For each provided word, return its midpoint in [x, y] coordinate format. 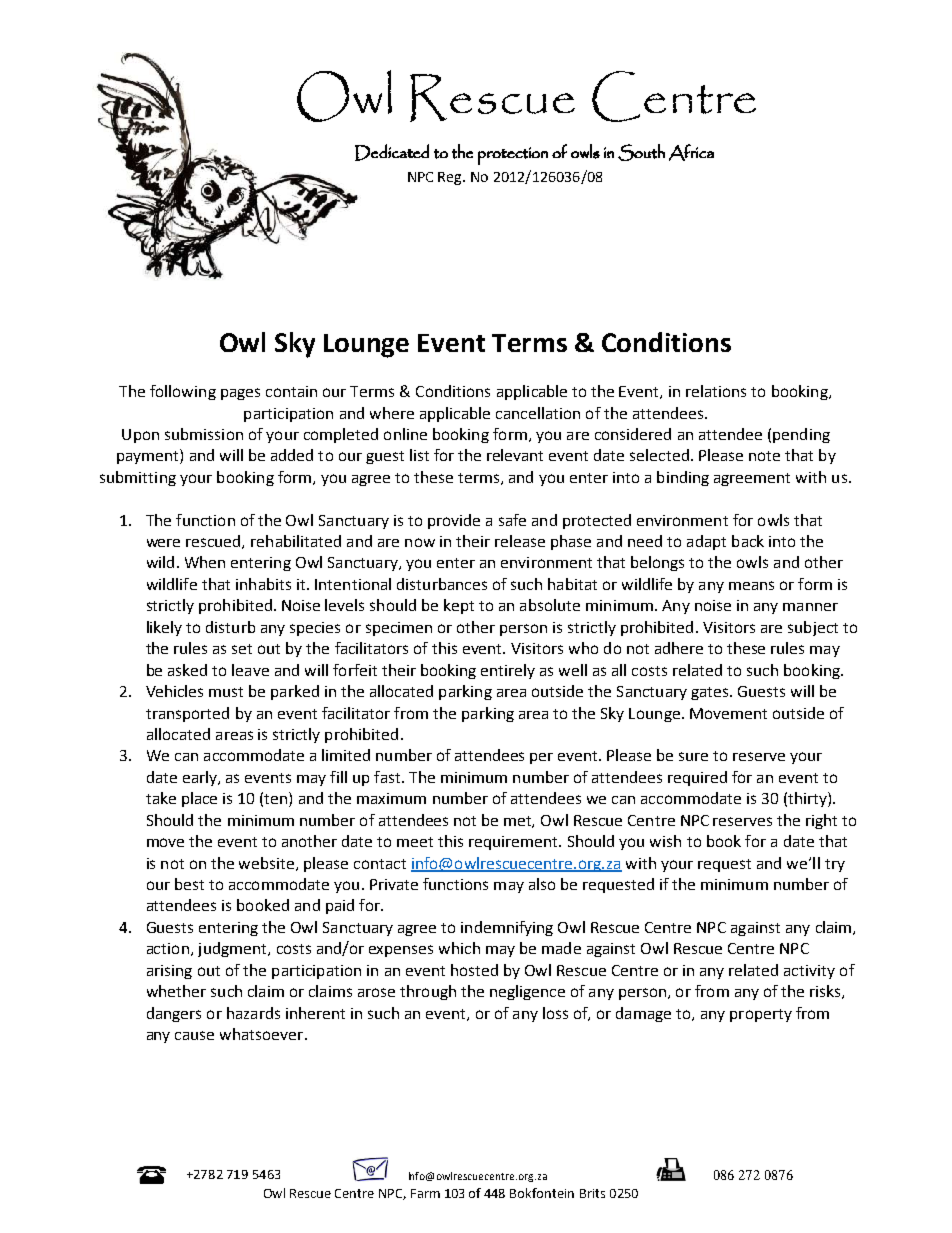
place [199, 799]
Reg [451, 178]
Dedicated [392, 152]
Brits [592, 1193]
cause [194, 1035]
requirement [514, 843]
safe [512, 520]
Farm [425, 1193]
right [821, 821]
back [748, 541]
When [205, 562]
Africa [691, 152]
